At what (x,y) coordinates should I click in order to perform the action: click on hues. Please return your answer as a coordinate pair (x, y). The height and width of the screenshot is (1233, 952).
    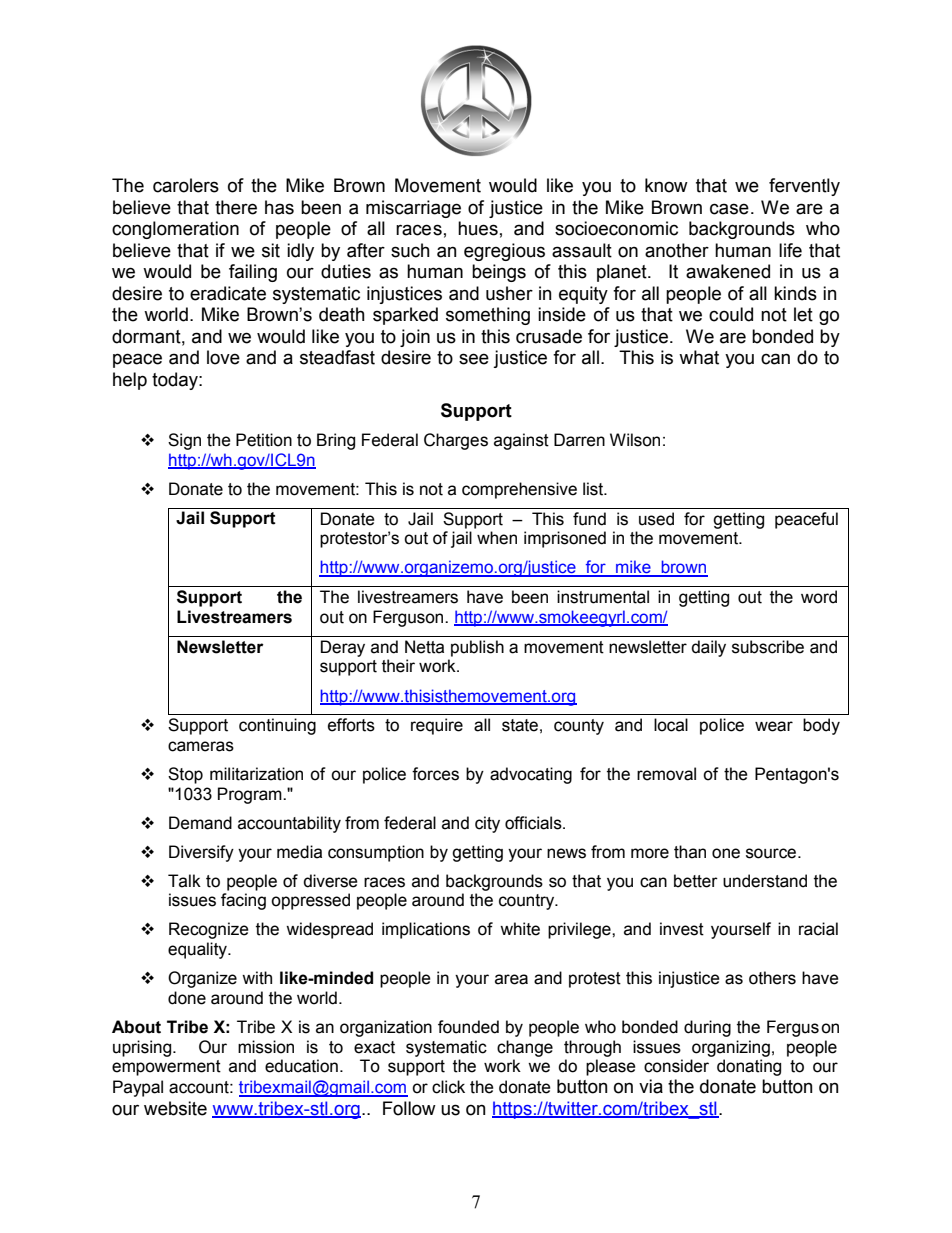
    Looking at the image, I should click on (478, 228).
